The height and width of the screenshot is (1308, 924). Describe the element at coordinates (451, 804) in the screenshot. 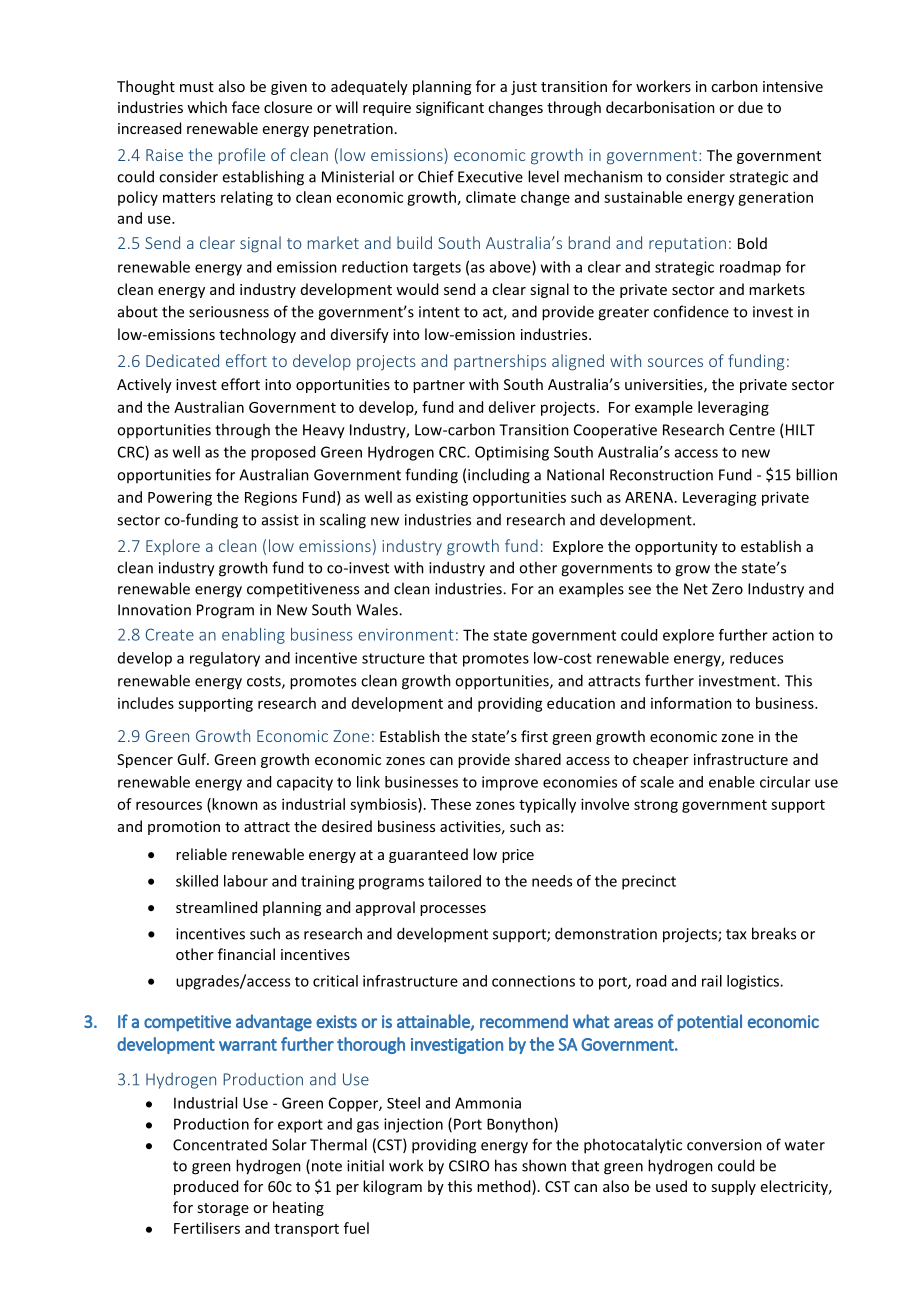

I see `These` at that location.
